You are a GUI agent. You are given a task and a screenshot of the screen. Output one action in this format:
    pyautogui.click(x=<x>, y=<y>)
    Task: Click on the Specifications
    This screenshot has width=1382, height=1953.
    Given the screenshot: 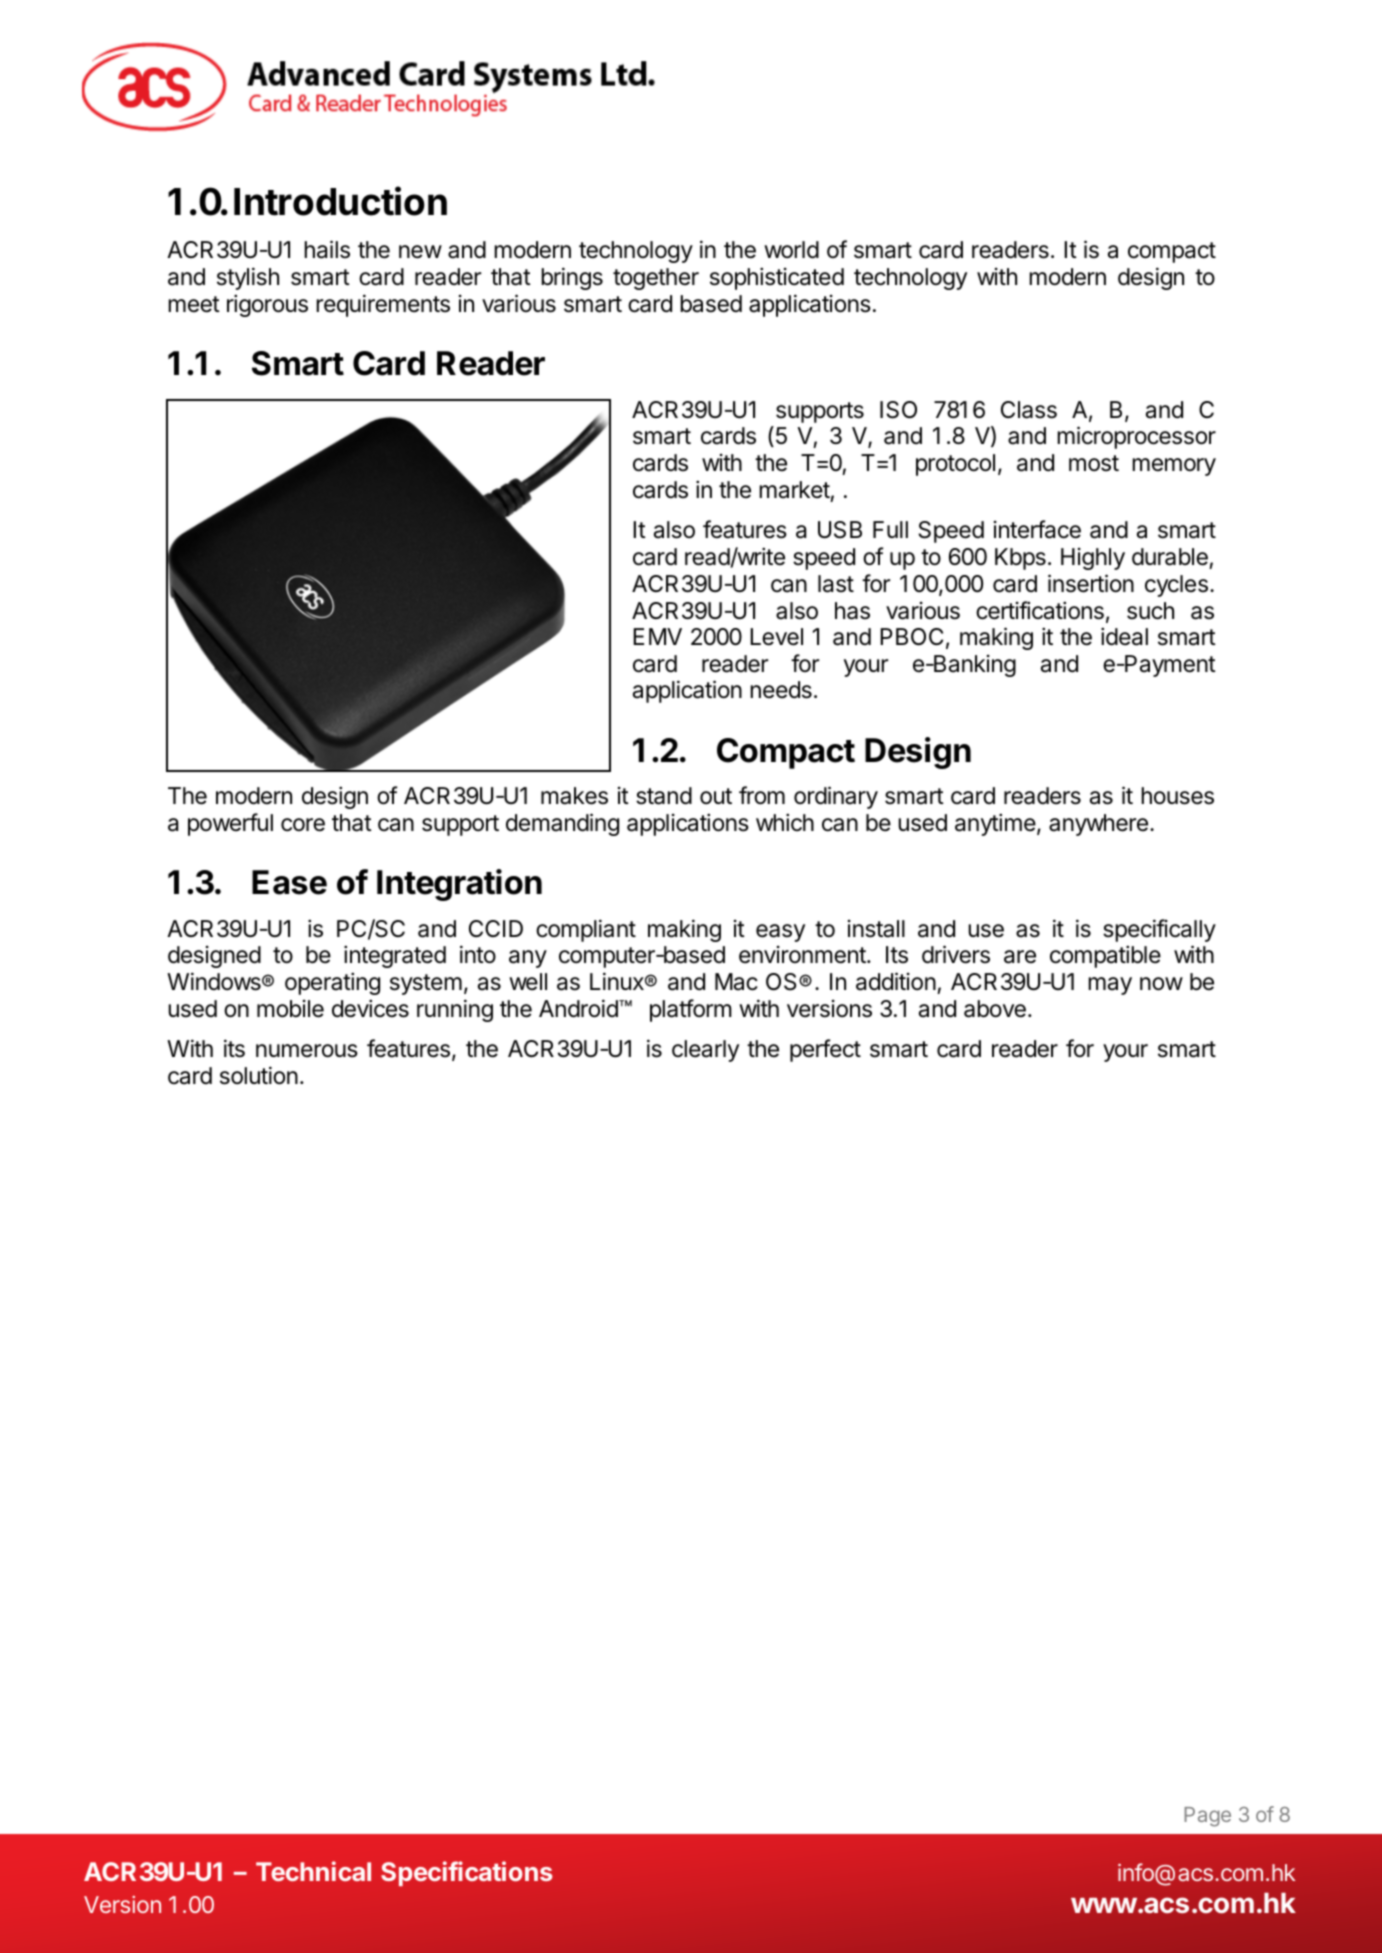 What is the action you would take?
    pyautogui.click(x=467, y=1873)
